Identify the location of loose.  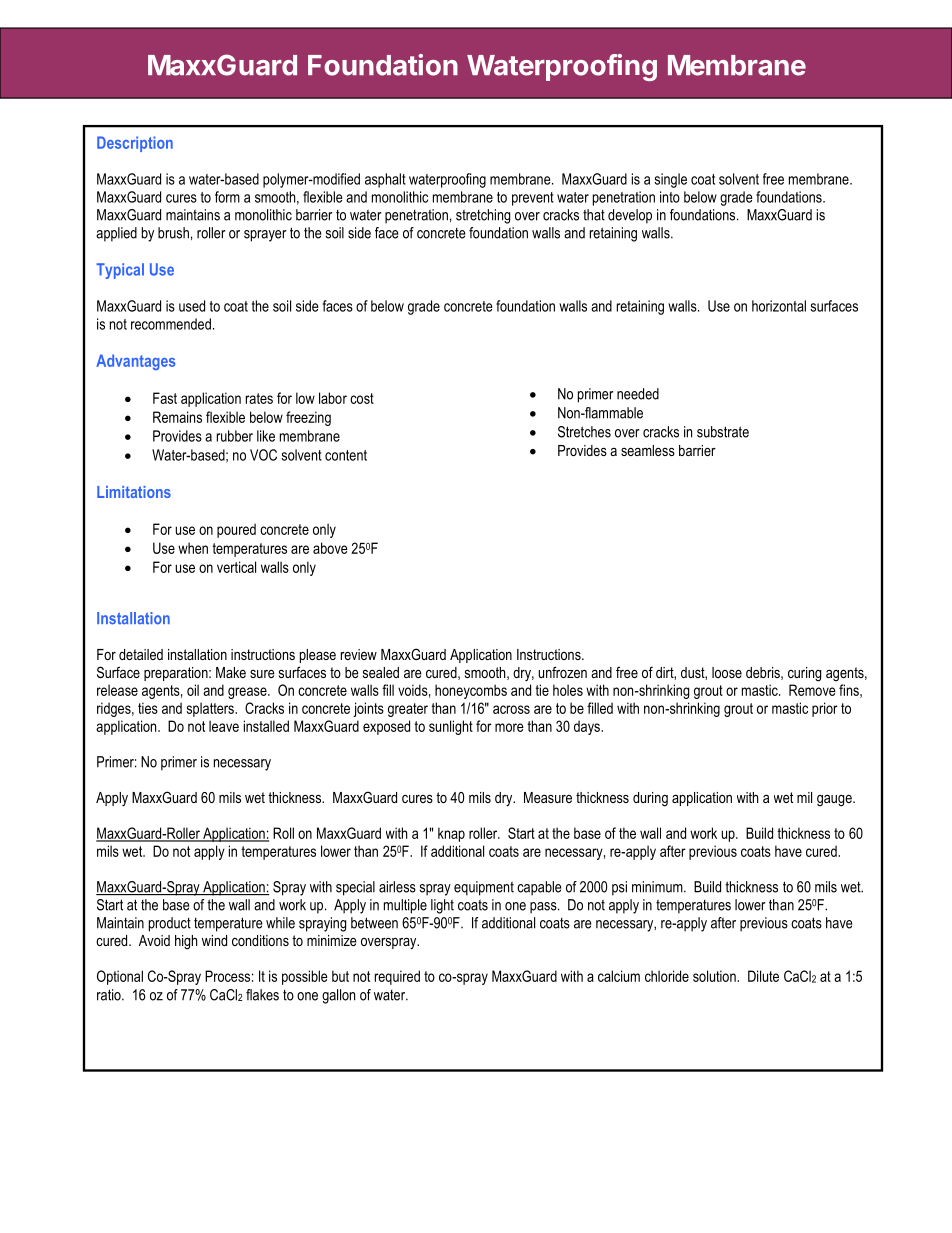
(727, 672).
